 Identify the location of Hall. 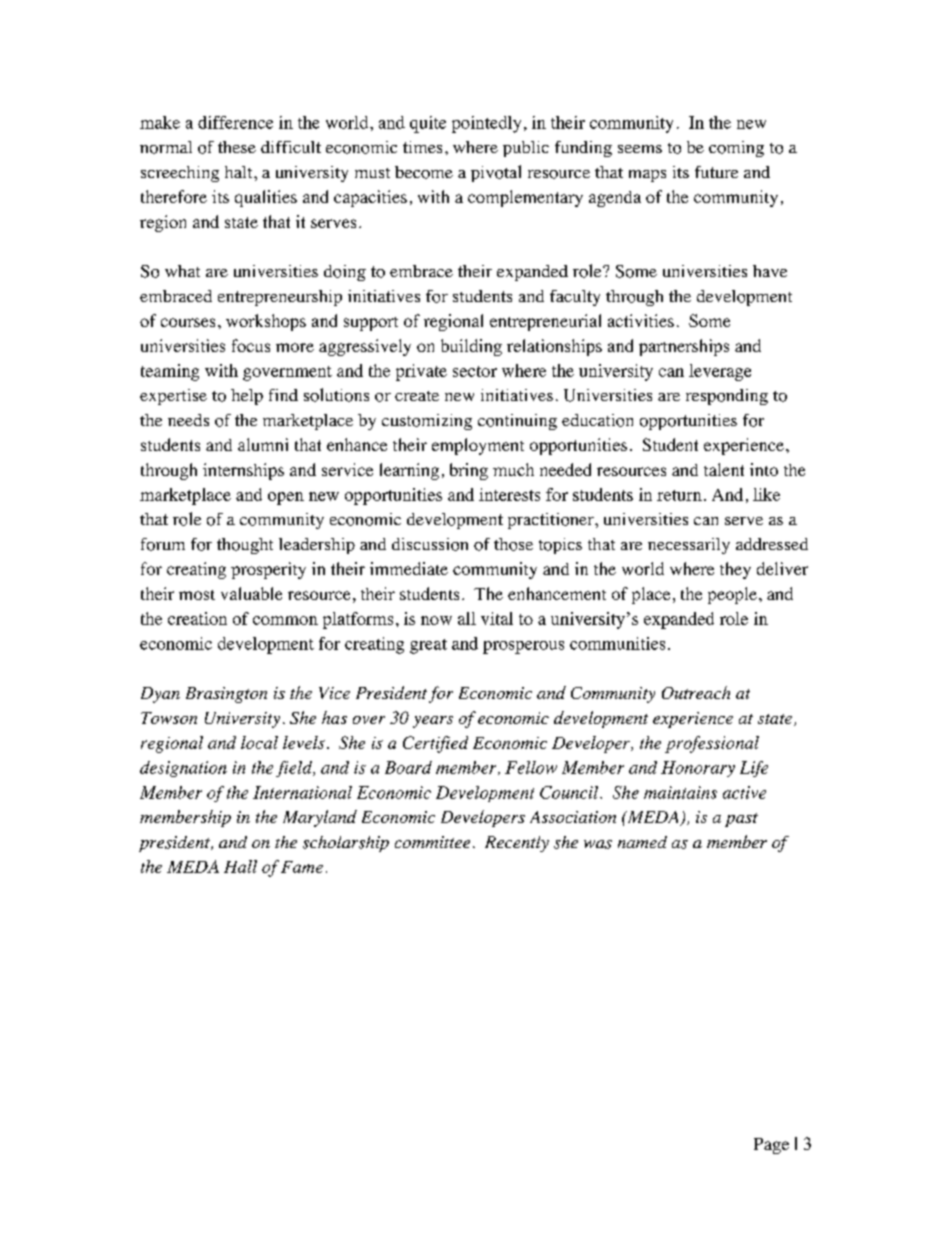
(240, 866).
